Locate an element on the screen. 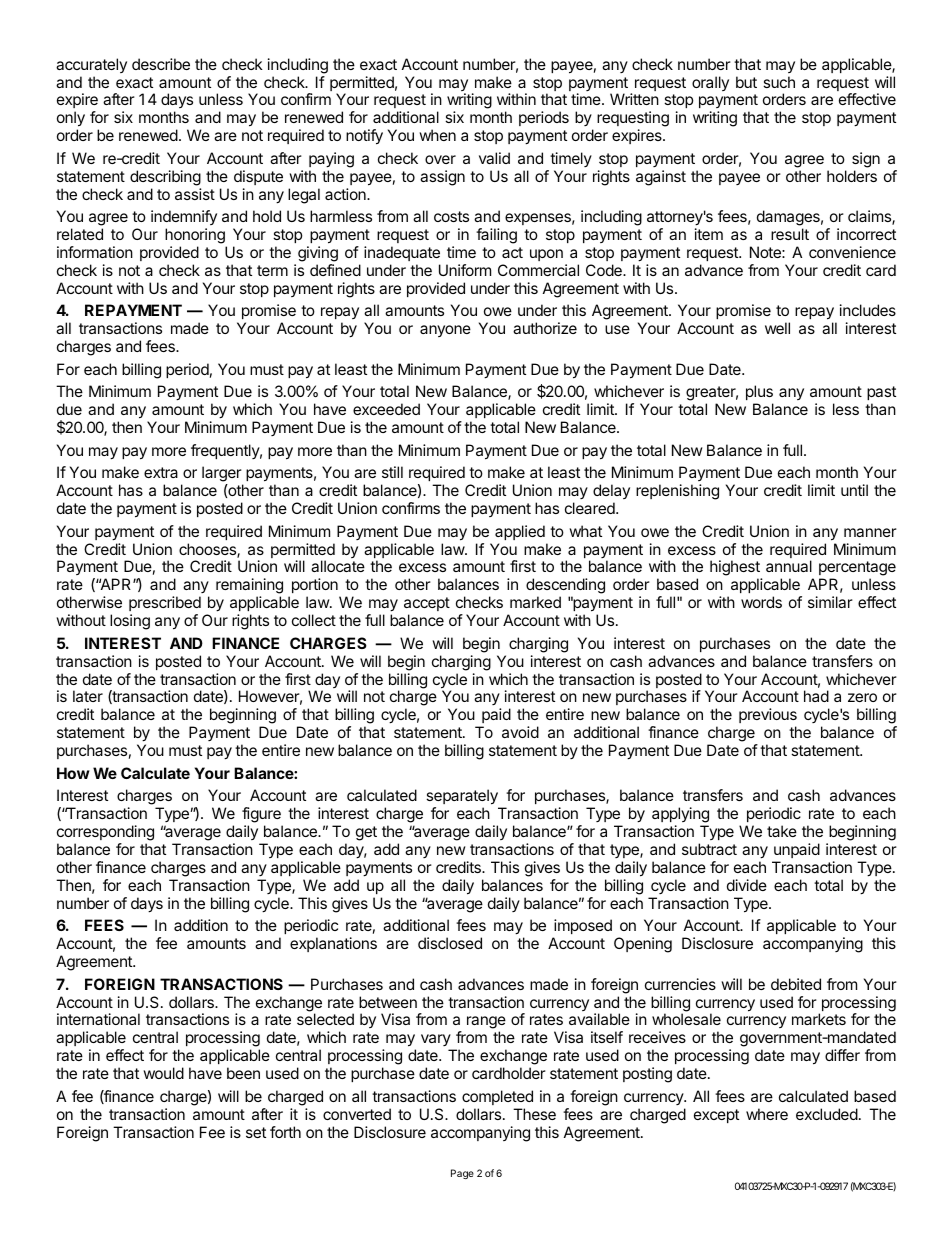 The height and width of the screenshot is (1233, 952). when is located at coordinates (437, 135).
